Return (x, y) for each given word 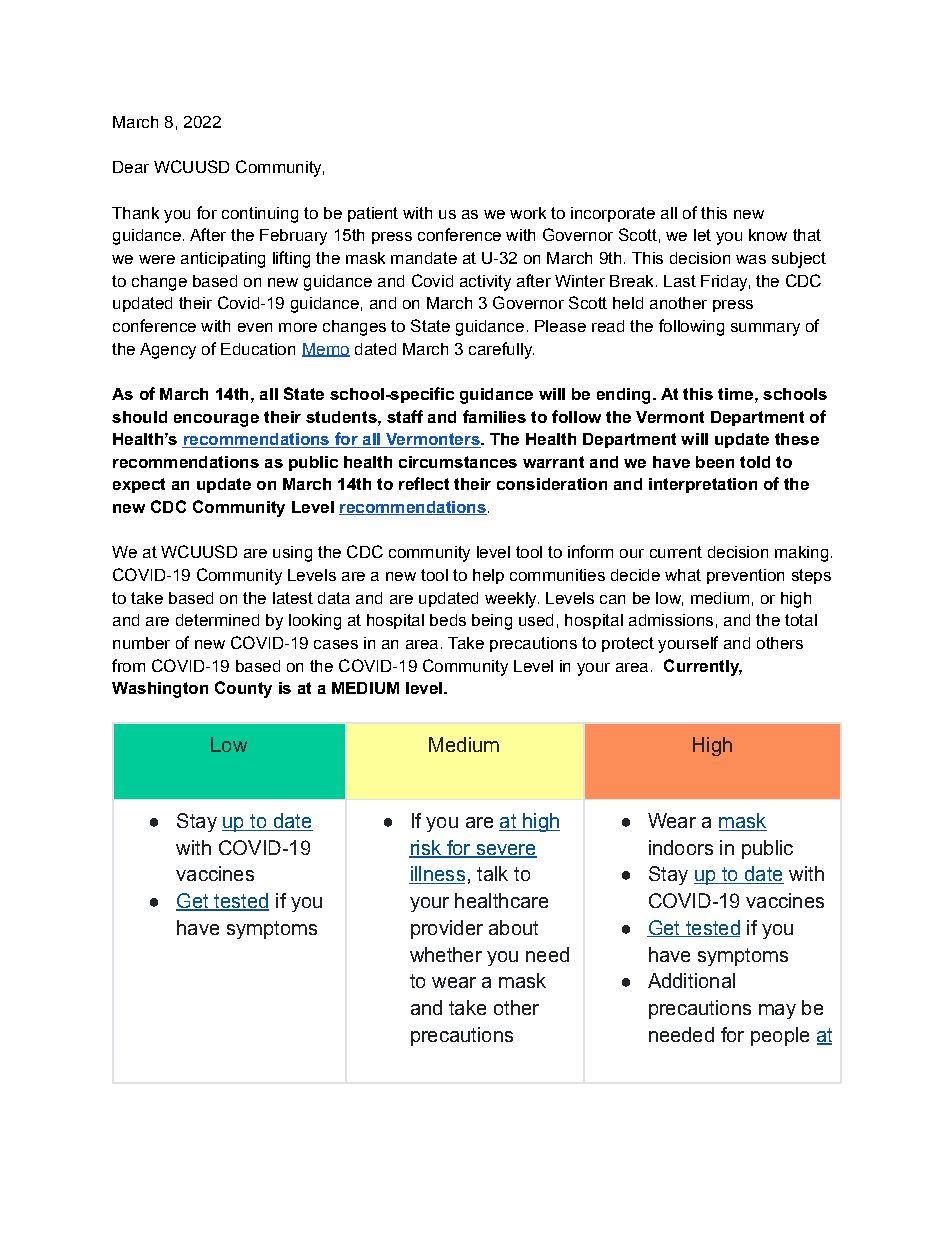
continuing (260, 215)
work (528, 213)
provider (447, 929)
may (777, 1011)
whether (446, 954)
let (702, 235)
